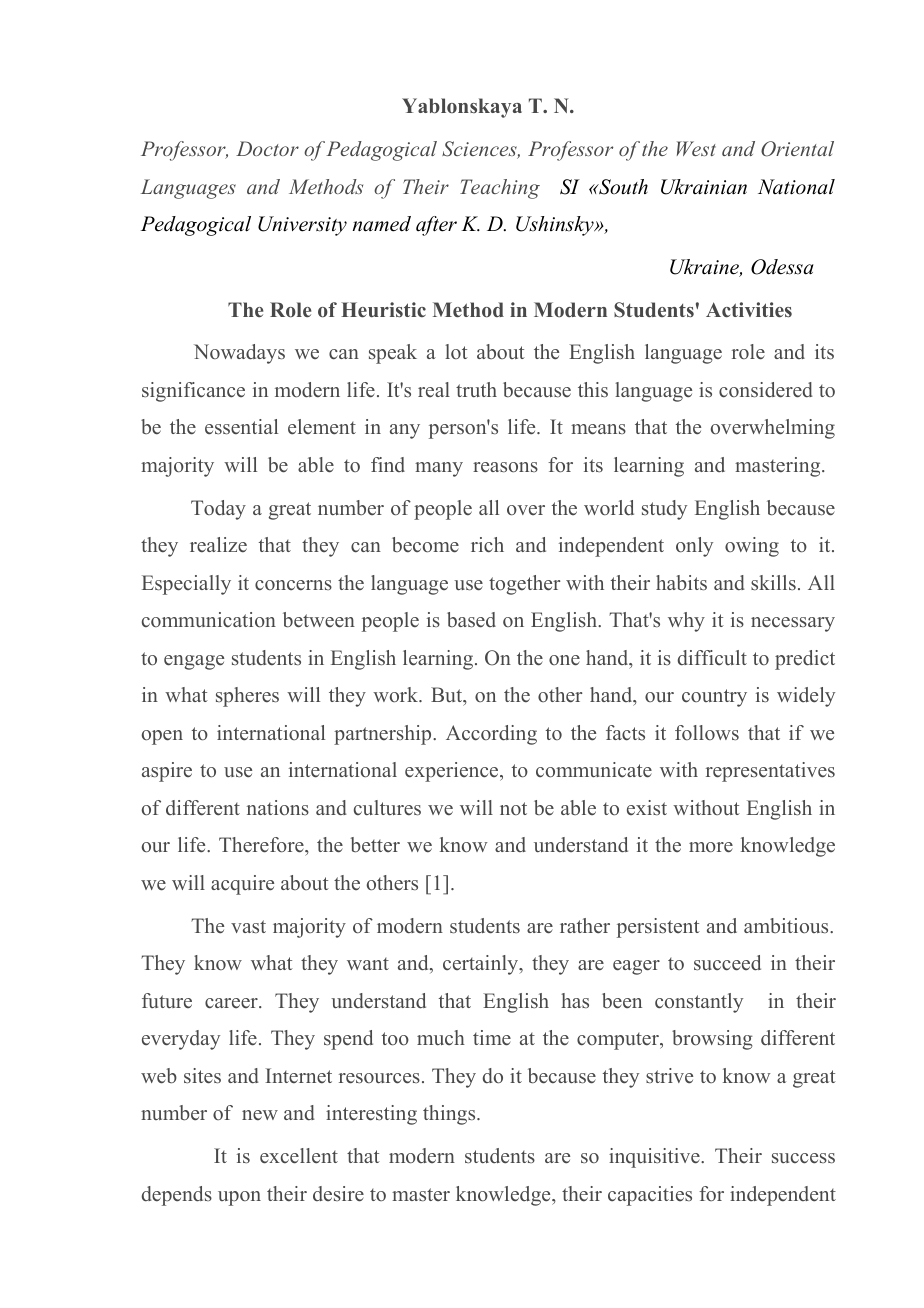 The image size is (924, 1308). I want to click on spheres, so click(247, 697).
